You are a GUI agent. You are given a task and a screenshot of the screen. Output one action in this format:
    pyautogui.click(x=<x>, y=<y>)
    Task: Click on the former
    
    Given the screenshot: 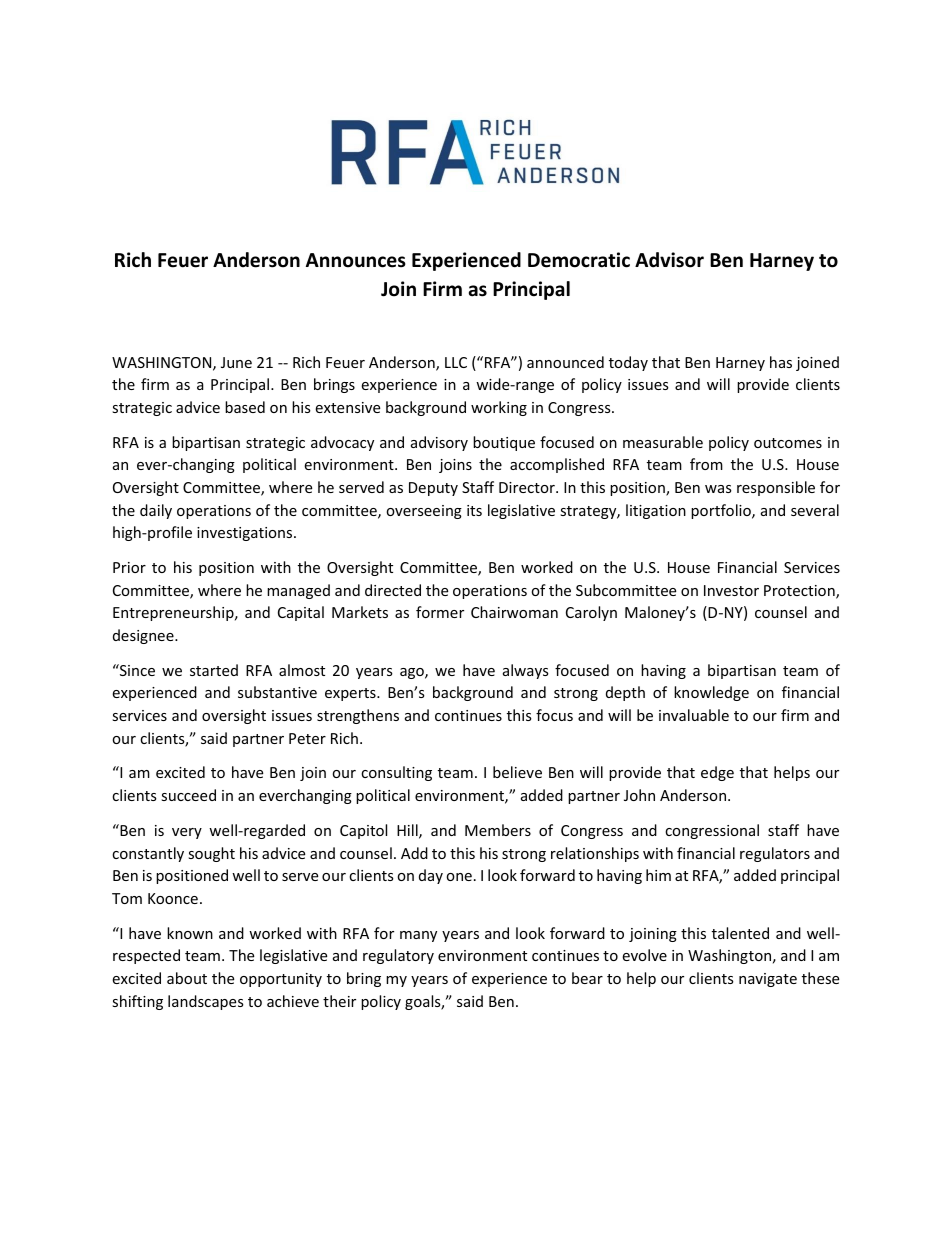 What is the action you would take?
    pyautogui.click(x=440, y=612)
